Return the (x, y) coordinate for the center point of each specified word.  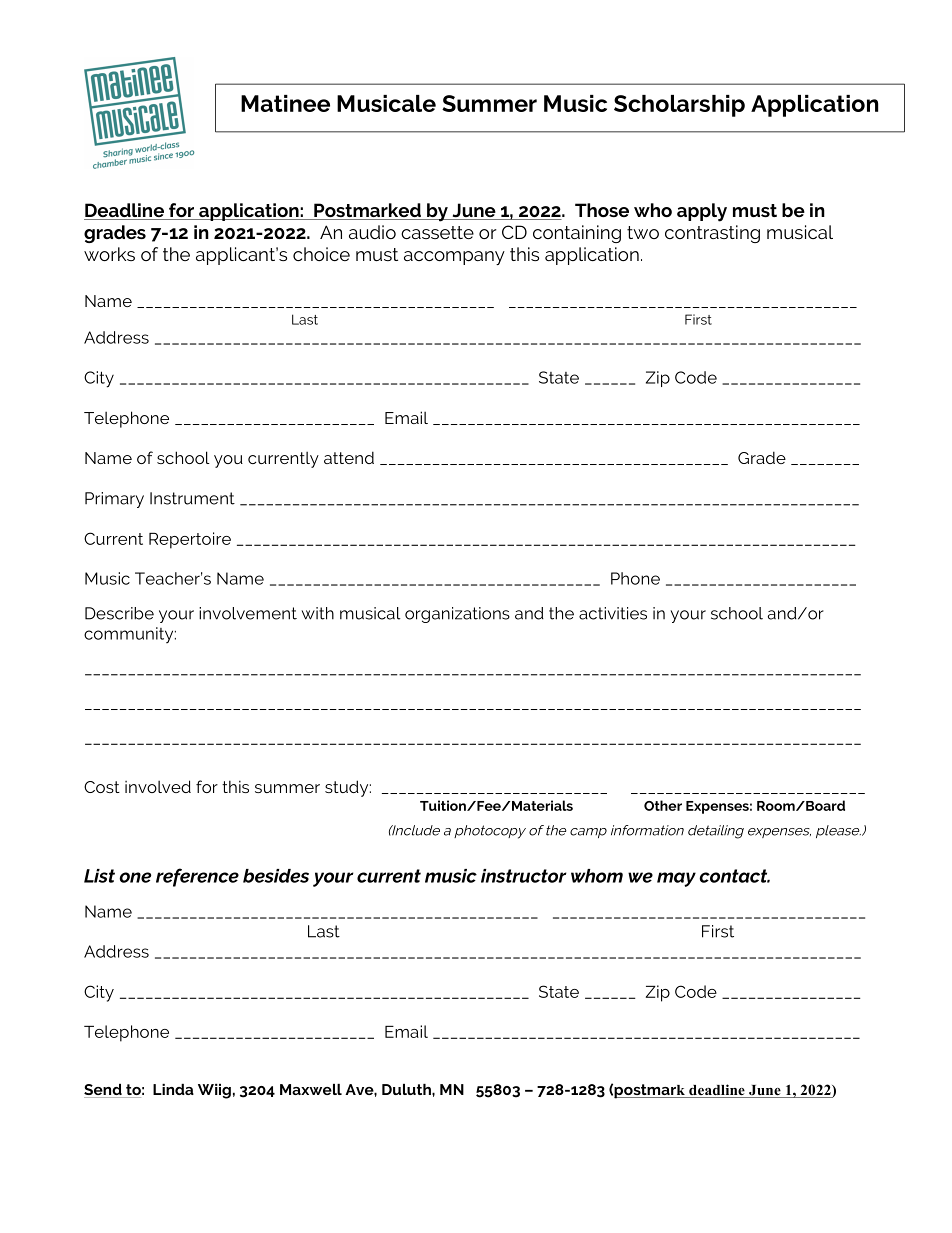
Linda (173, 1089)
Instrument (192, 498)
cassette (437, 232)
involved (158, 786)
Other (663, 805)
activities (613, 613)
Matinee (285, 103)
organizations (457, 615)
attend (349, 457)
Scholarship (679, 106)
